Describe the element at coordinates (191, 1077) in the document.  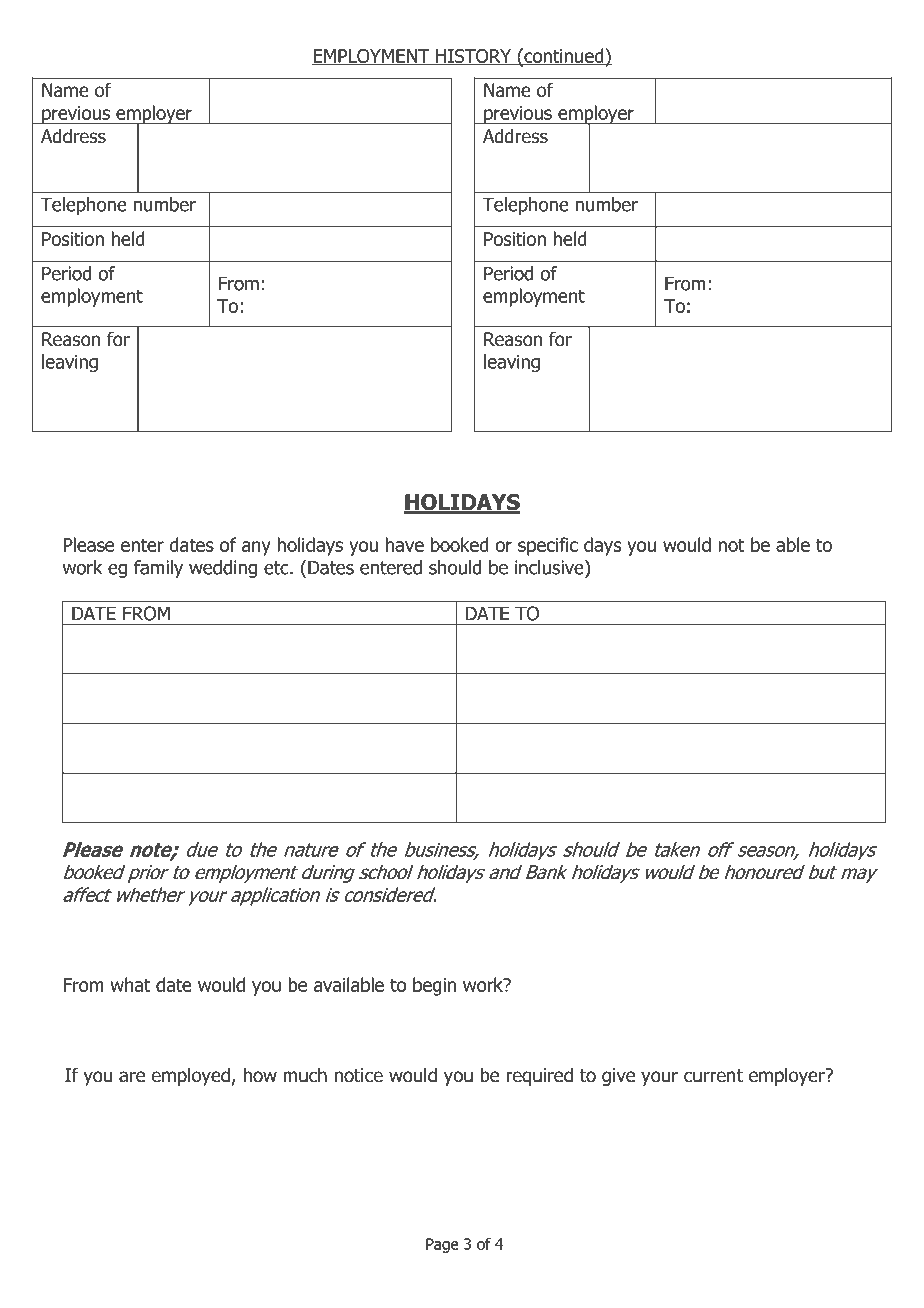
I see `employed` at that location.
